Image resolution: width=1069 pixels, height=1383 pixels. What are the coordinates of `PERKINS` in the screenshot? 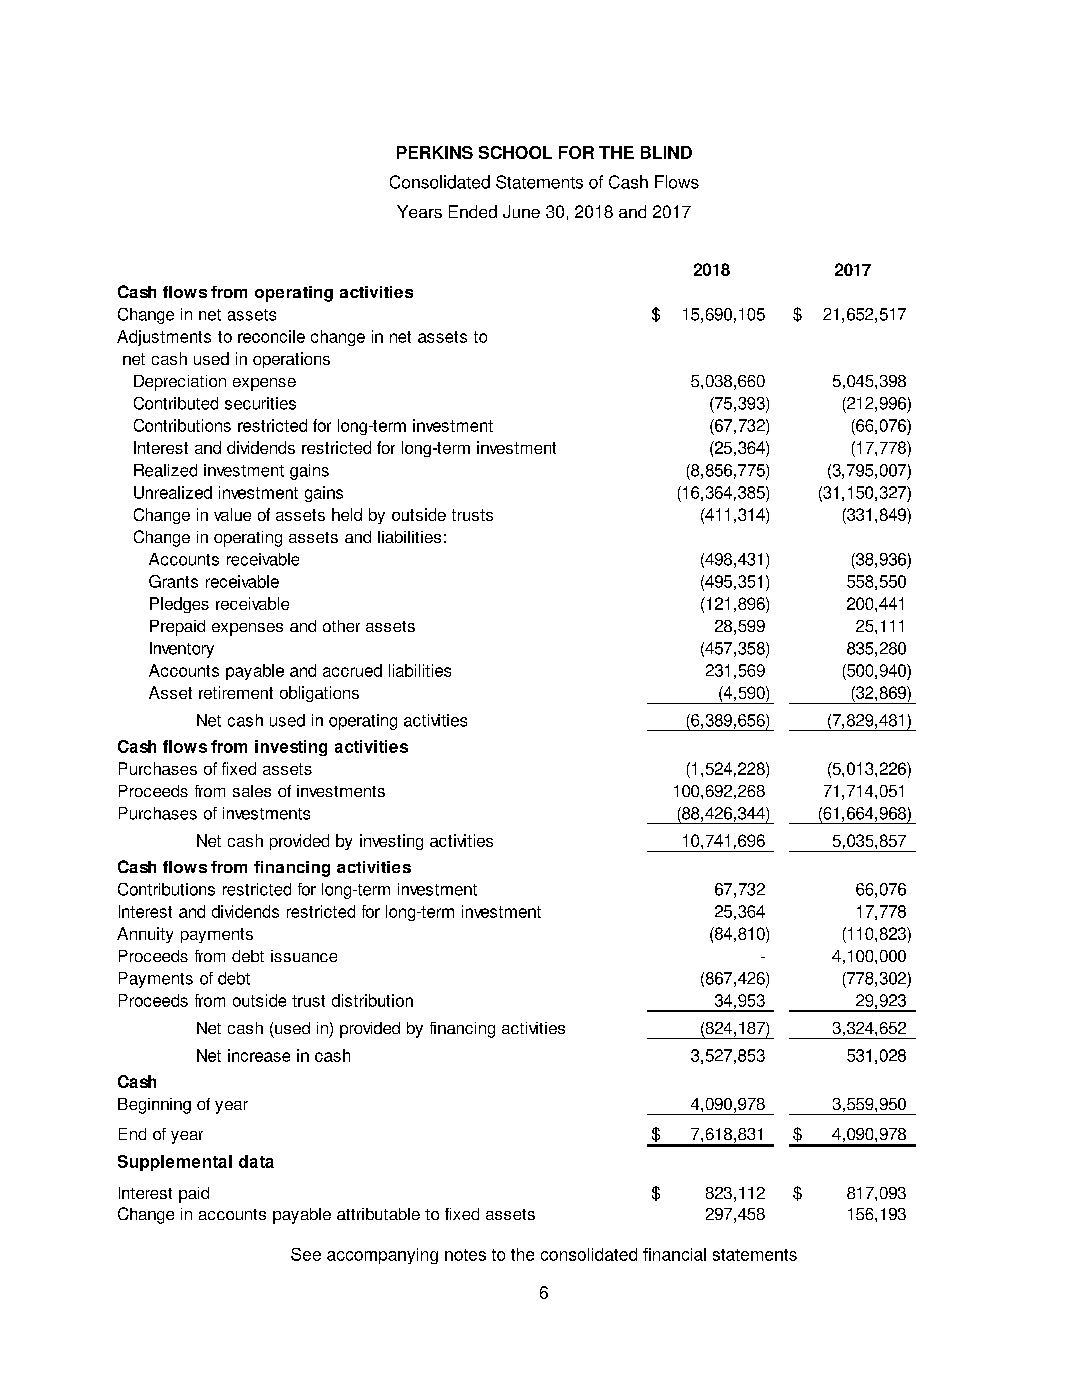 It's located at (435, 152).
